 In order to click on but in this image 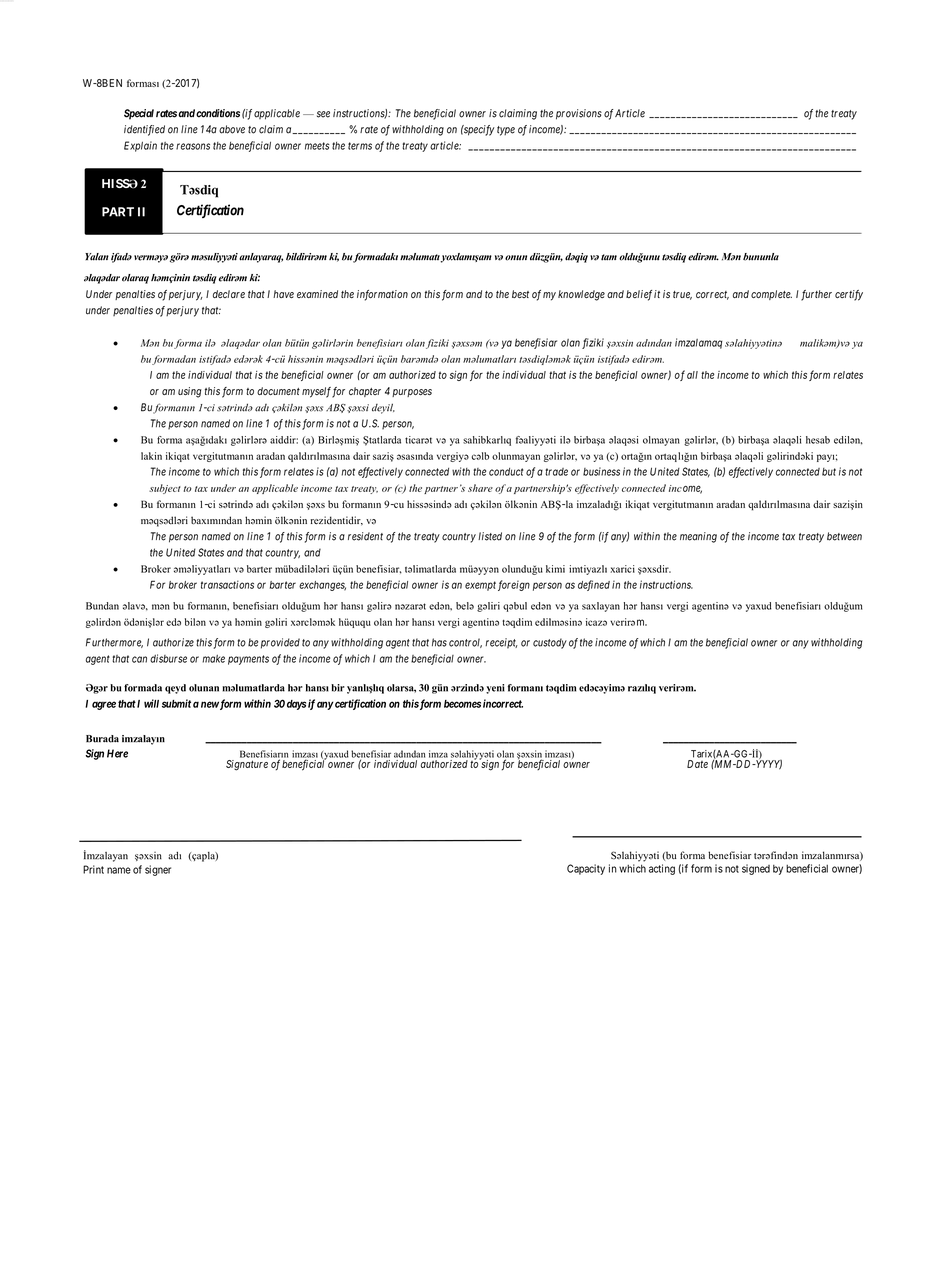, I will do `click(829, 472)`.
